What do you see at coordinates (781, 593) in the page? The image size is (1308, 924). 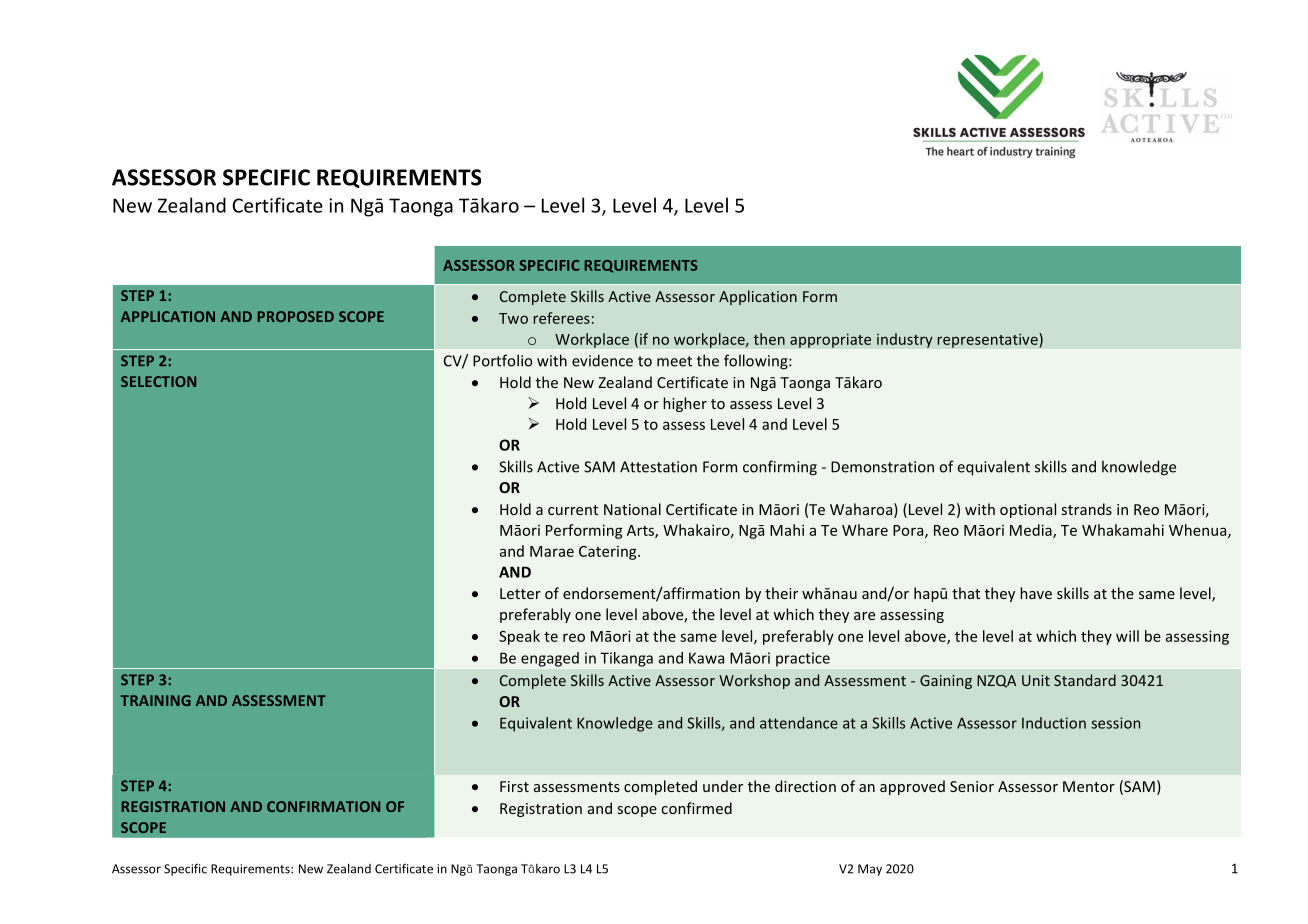 I see `their` at bounding box center [781, 593].
